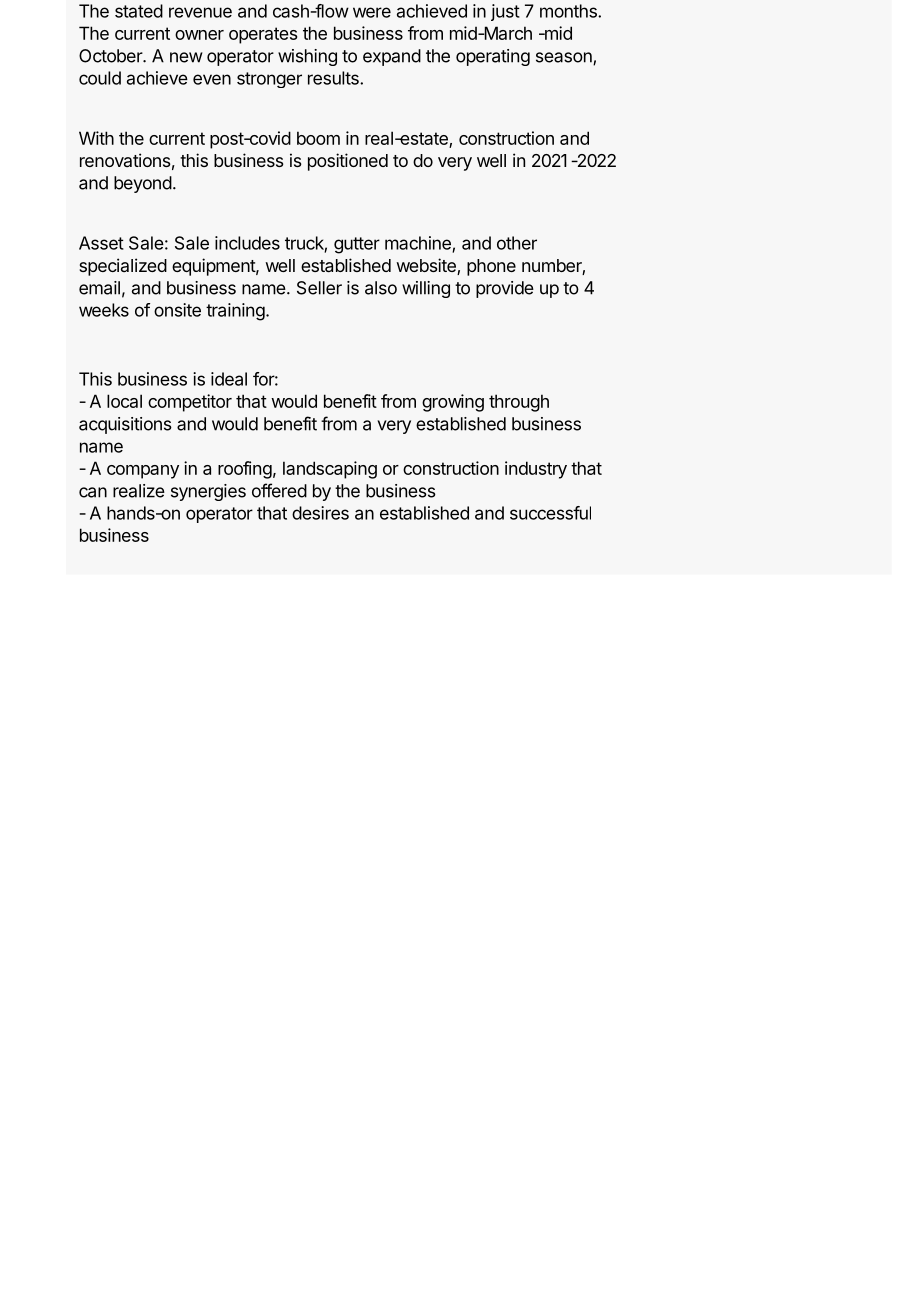  Describe the element at coordinates (319, 288) in the image. I see `Seller` at that location.
